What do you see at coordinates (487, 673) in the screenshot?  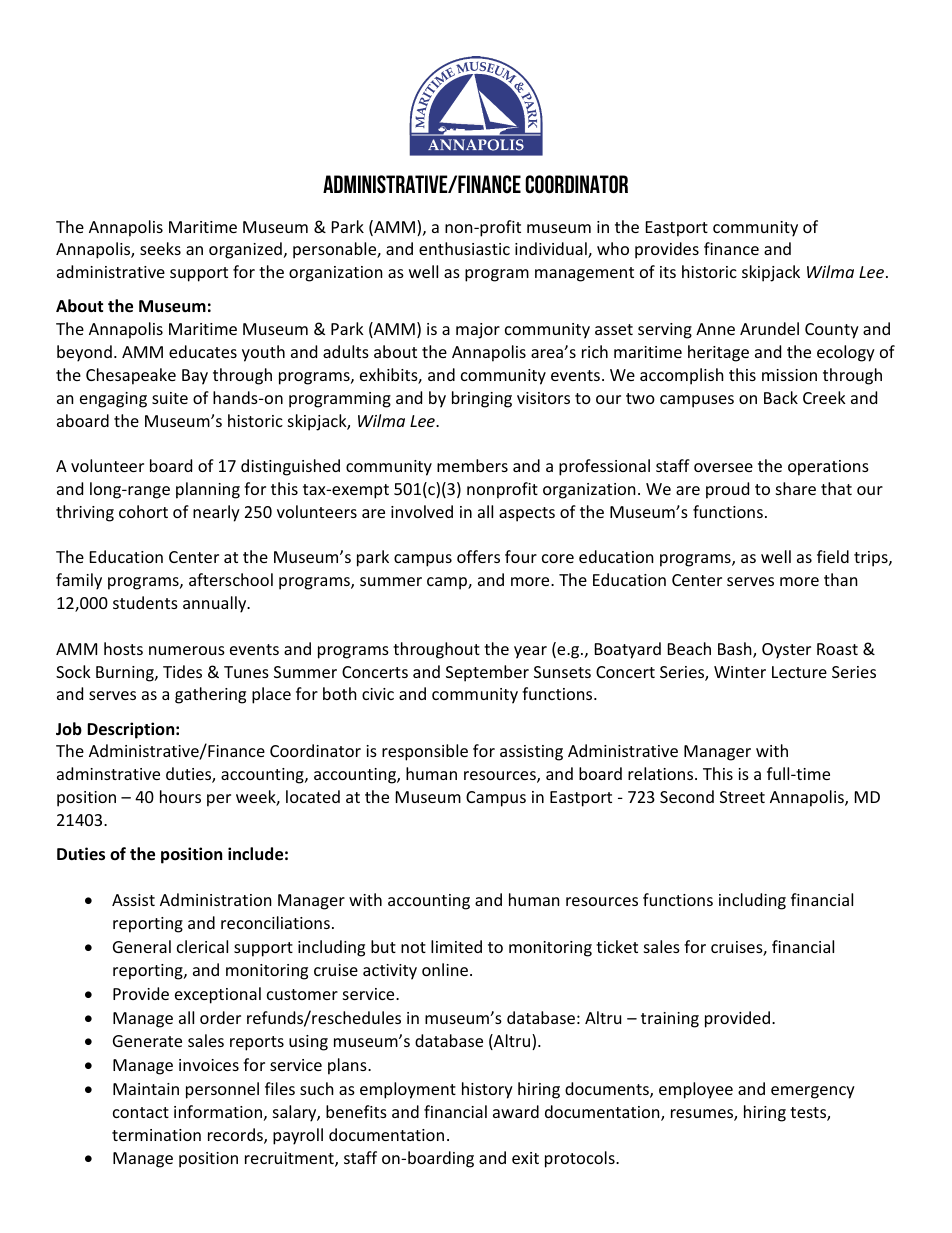 I see `September` at bounding box center [487, 673].
